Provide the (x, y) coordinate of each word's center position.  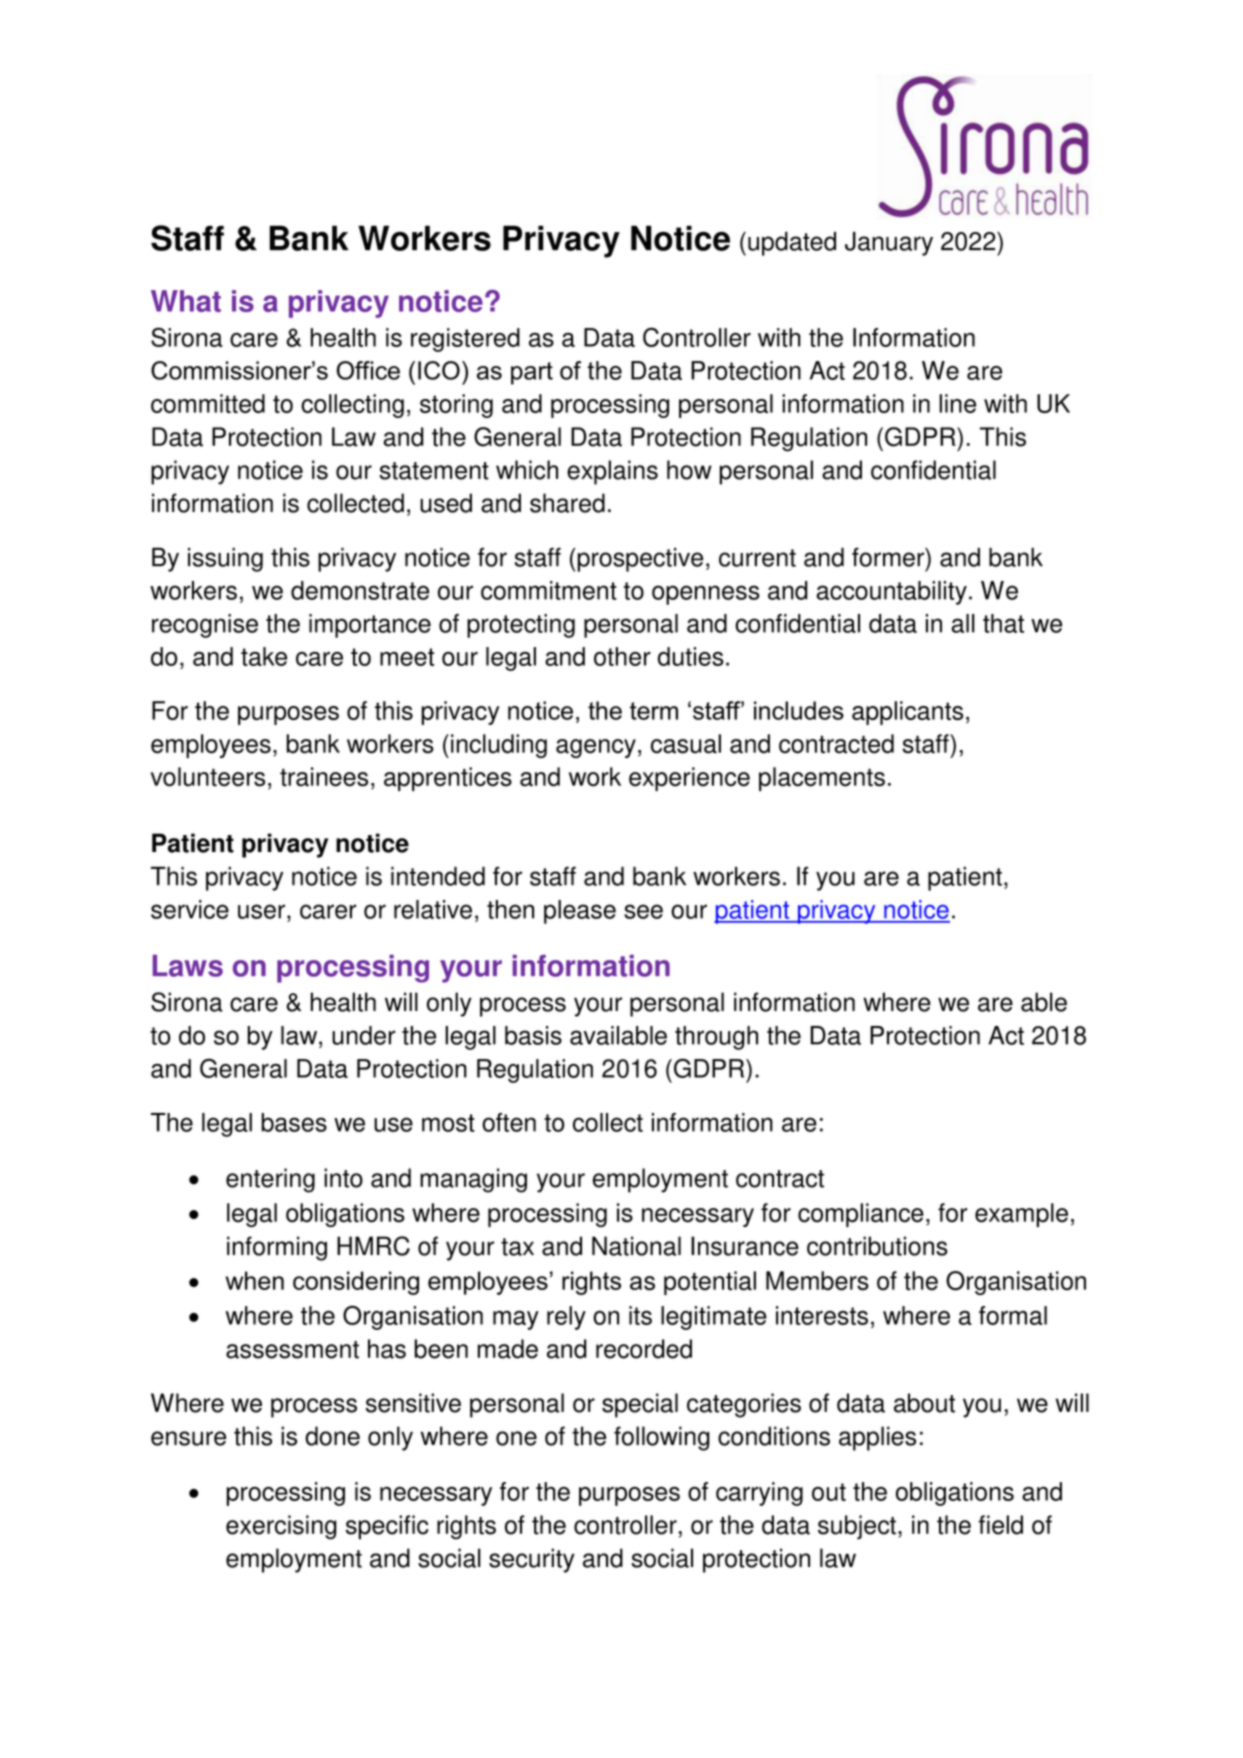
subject (857, 1527)
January (889, 244)
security (532, 1560)
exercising (281, 1527)
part (532, 373)
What (186, 301)
